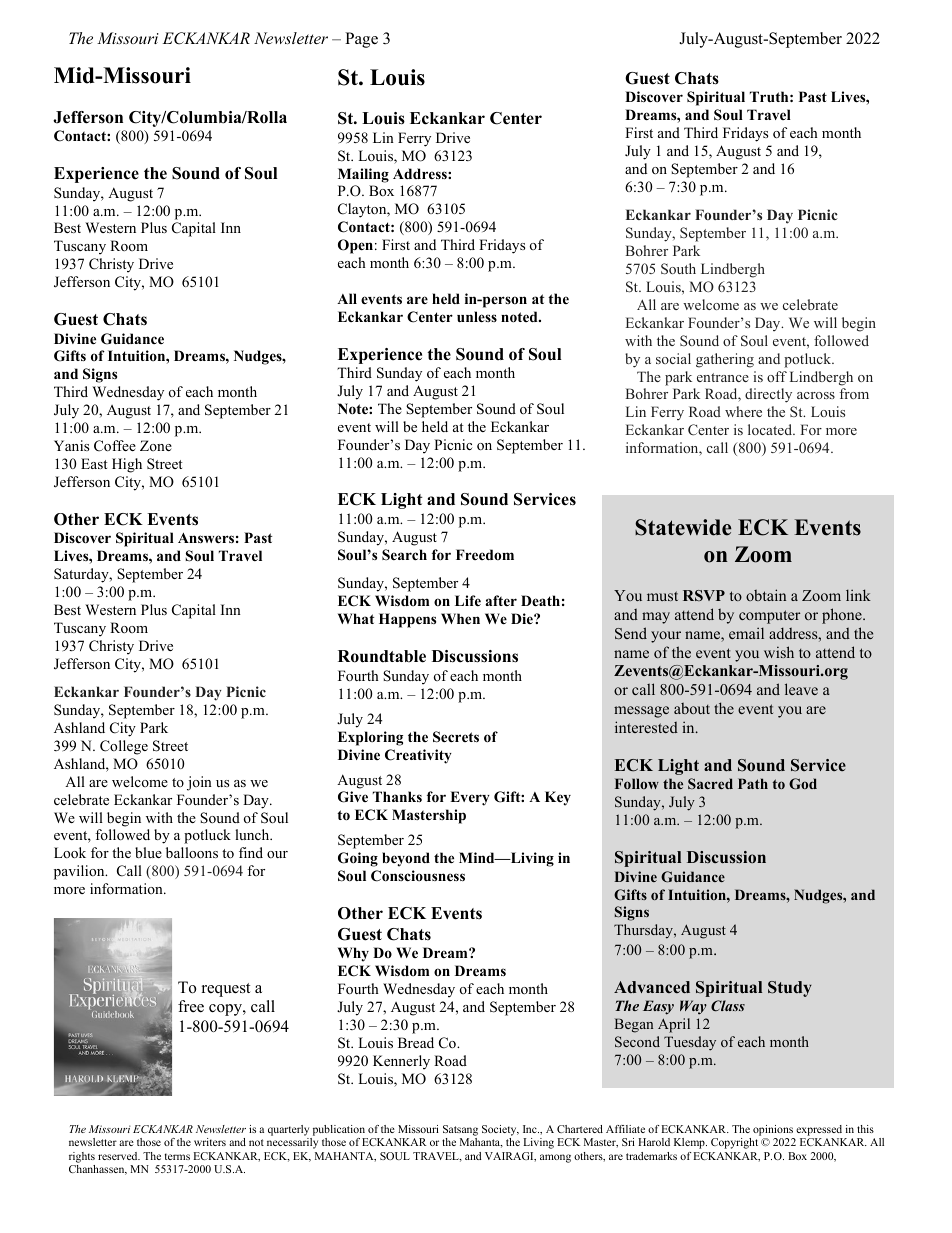 The height and width of the page is (1233, 952). Describe the element at coordinates (361, 40) in the page. I see `Page` at that location.
